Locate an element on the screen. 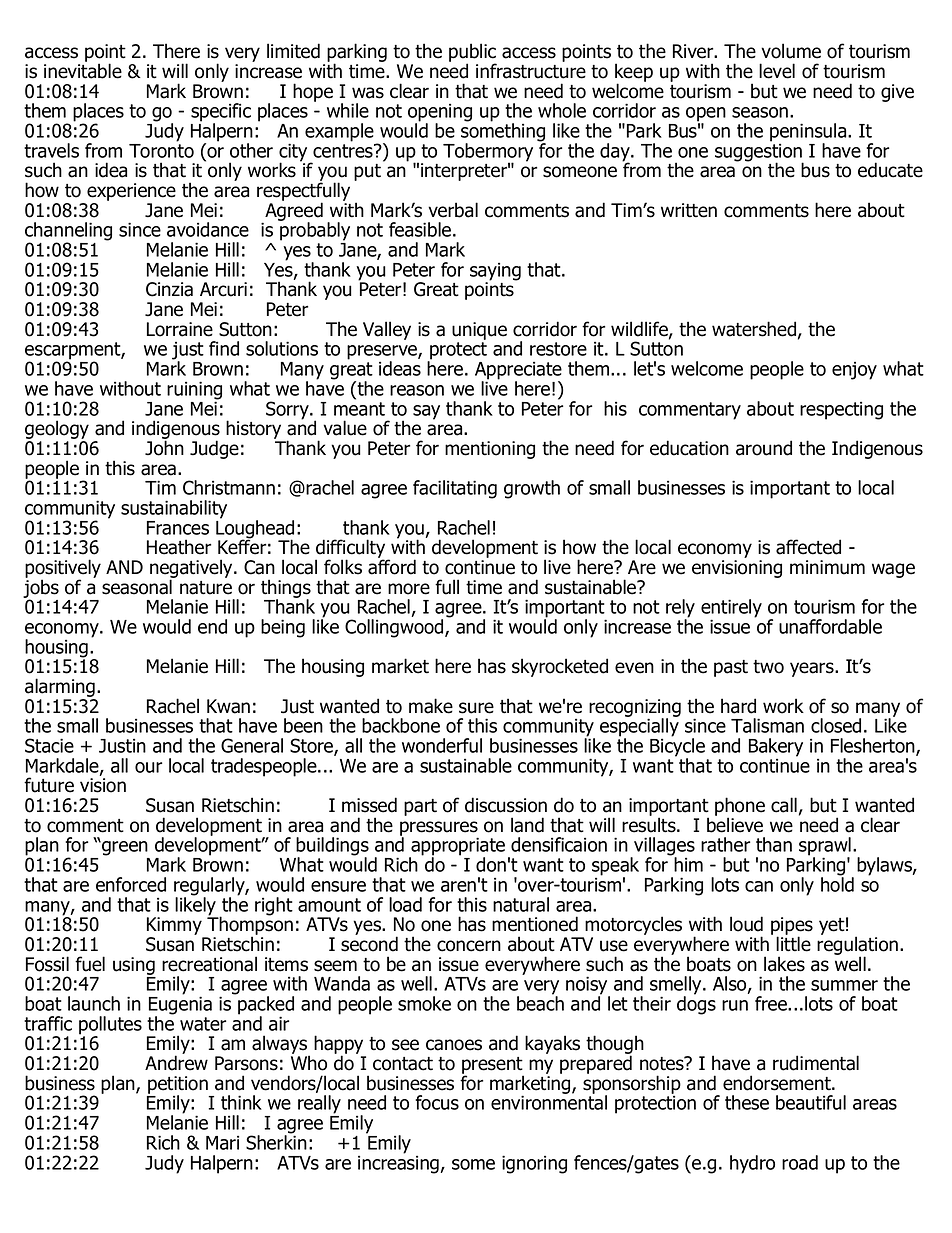 The image size is (952, 1233). focus is located at coordinates (437, 1102).
